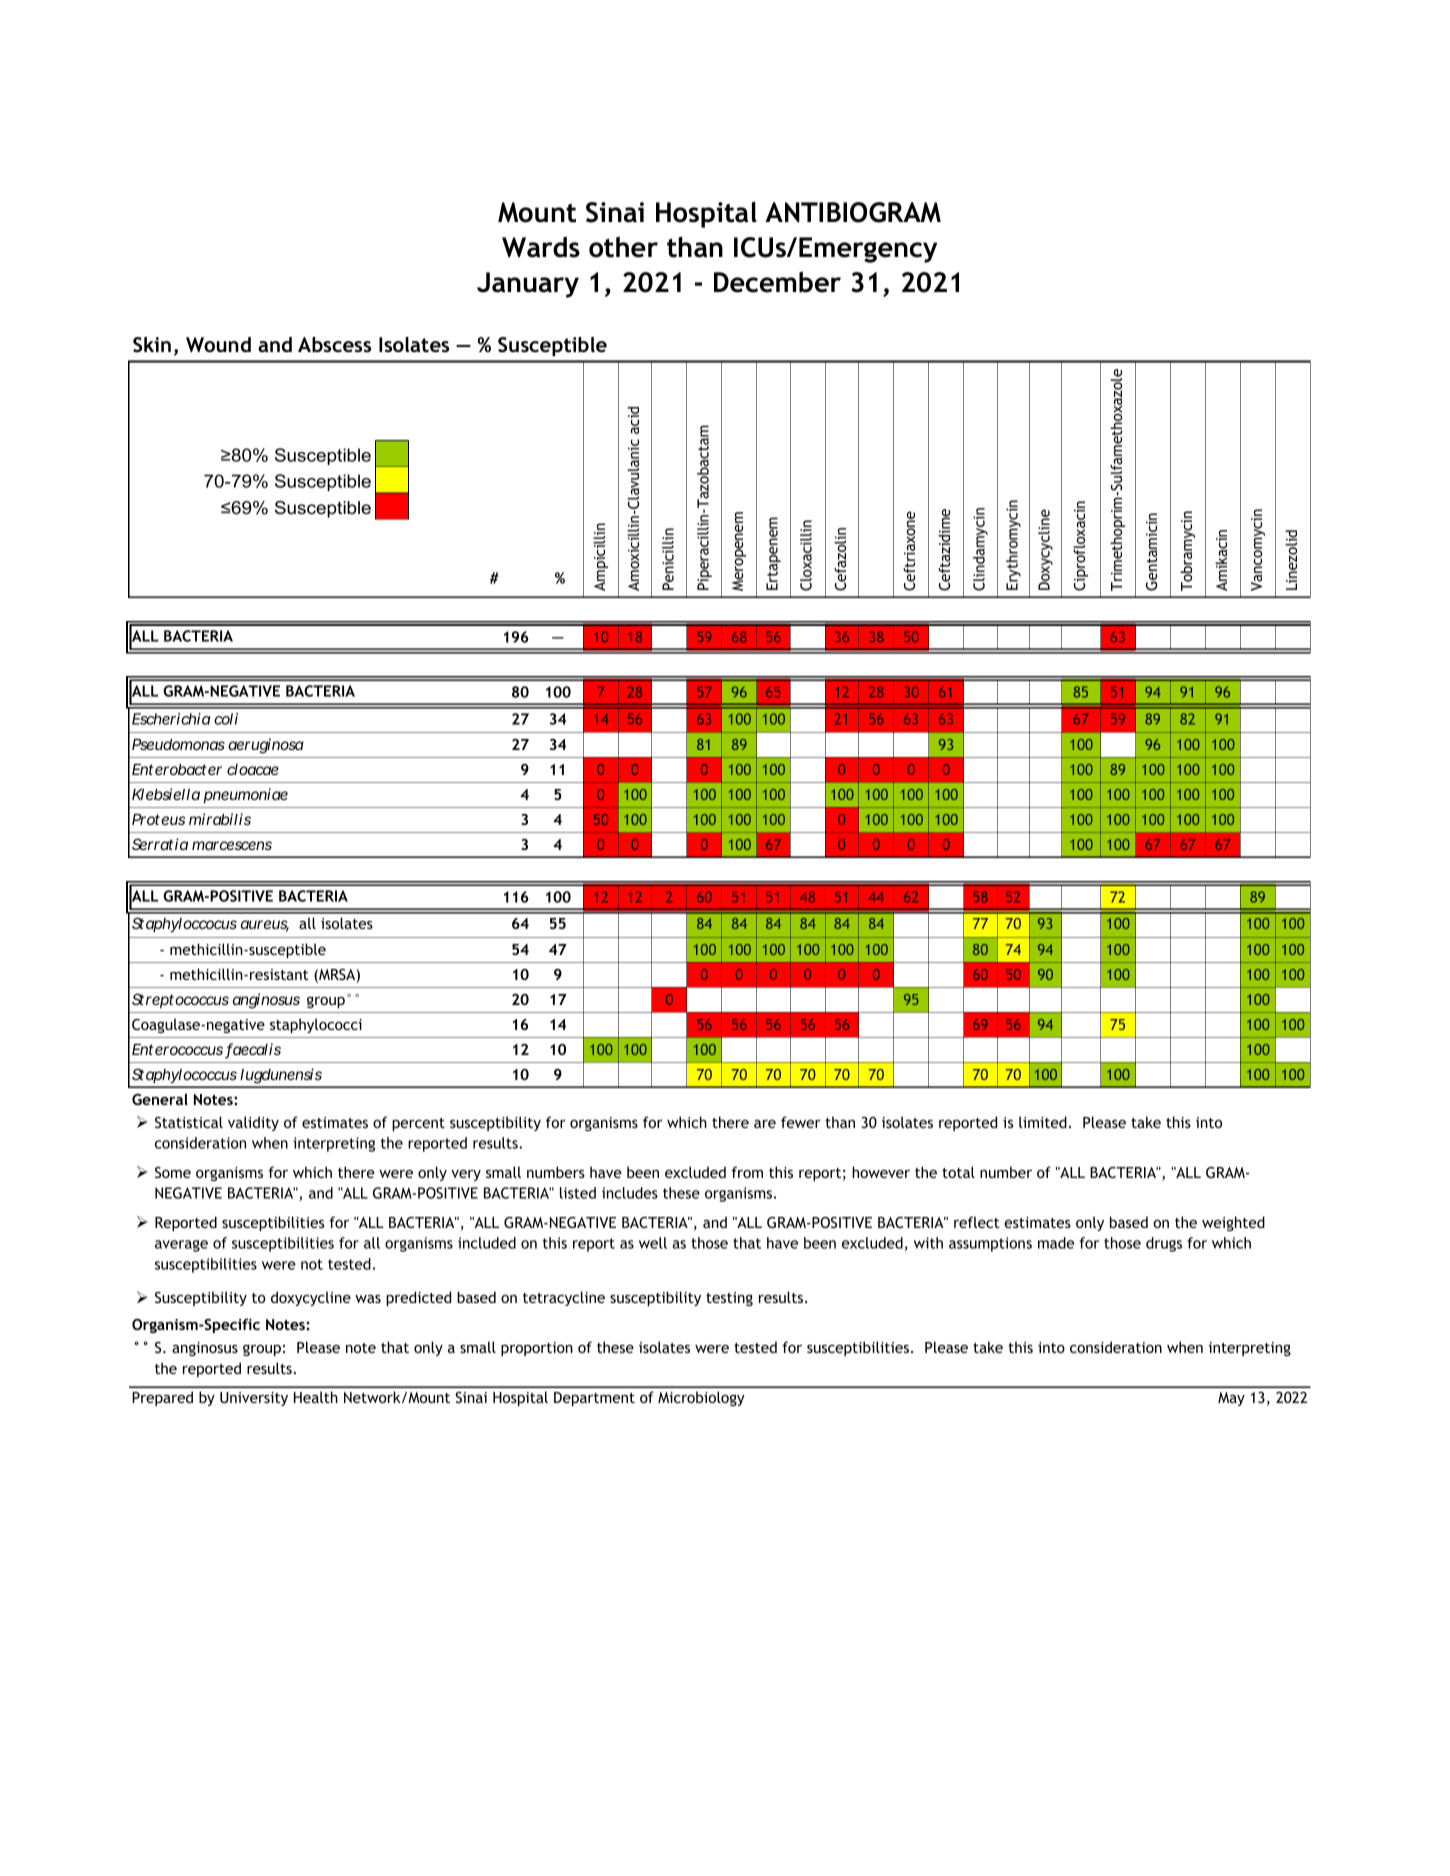 Image resolution: width=1450 pixels, height=1876 pixels. What do you see at coordinates (266, 746) in the image?
I see `aeruginosa` at bounding box center [266, 746].
